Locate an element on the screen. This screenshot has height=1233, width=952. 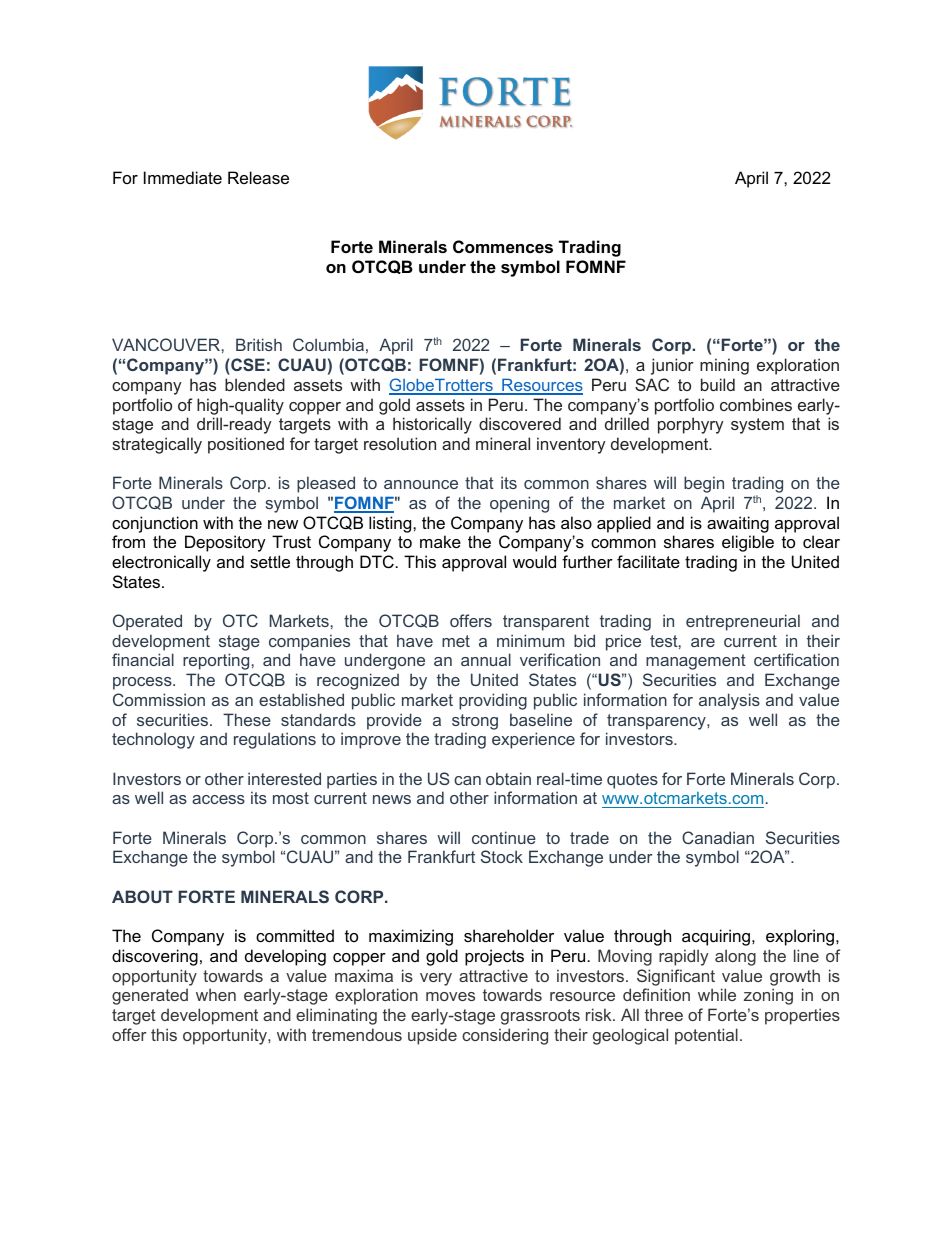
while is located at coordinates (717, 994).
